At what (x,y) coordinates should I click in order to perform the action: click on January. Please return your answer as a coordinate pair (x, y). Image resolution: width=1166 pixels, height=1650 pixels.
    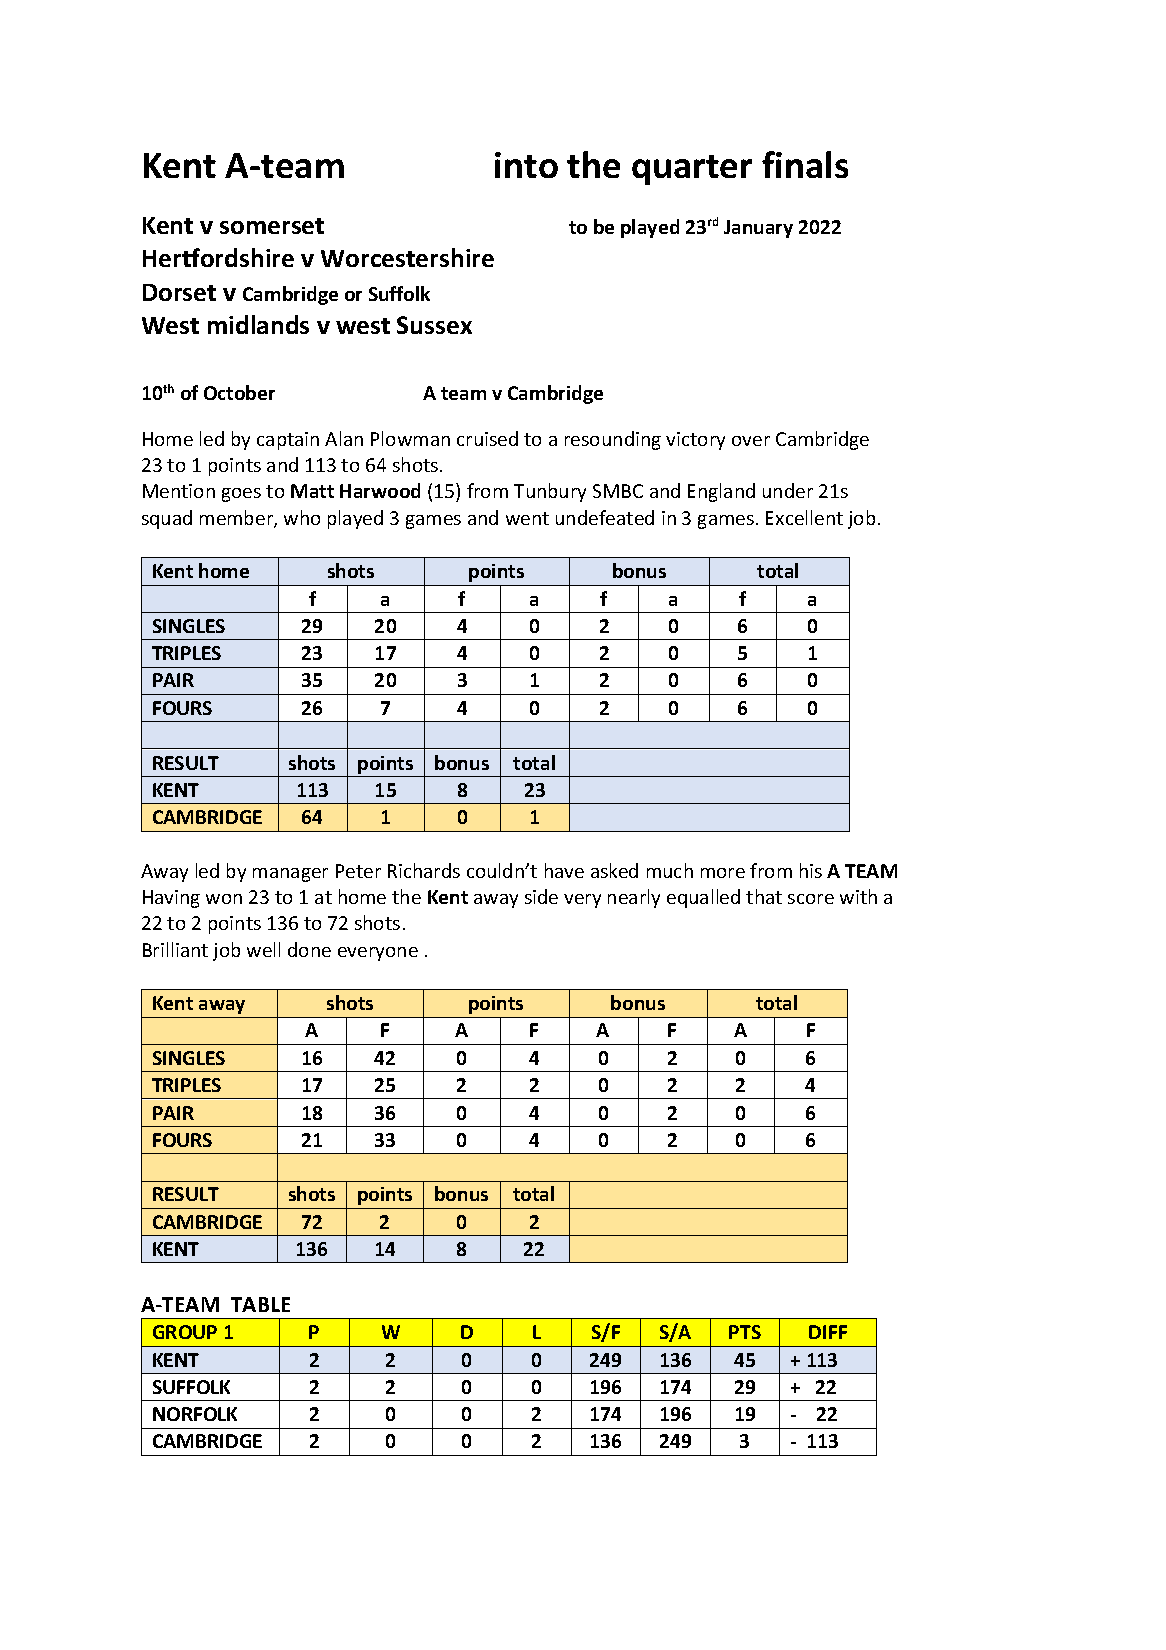
    Looking at the image, I should click on (758, 229).
